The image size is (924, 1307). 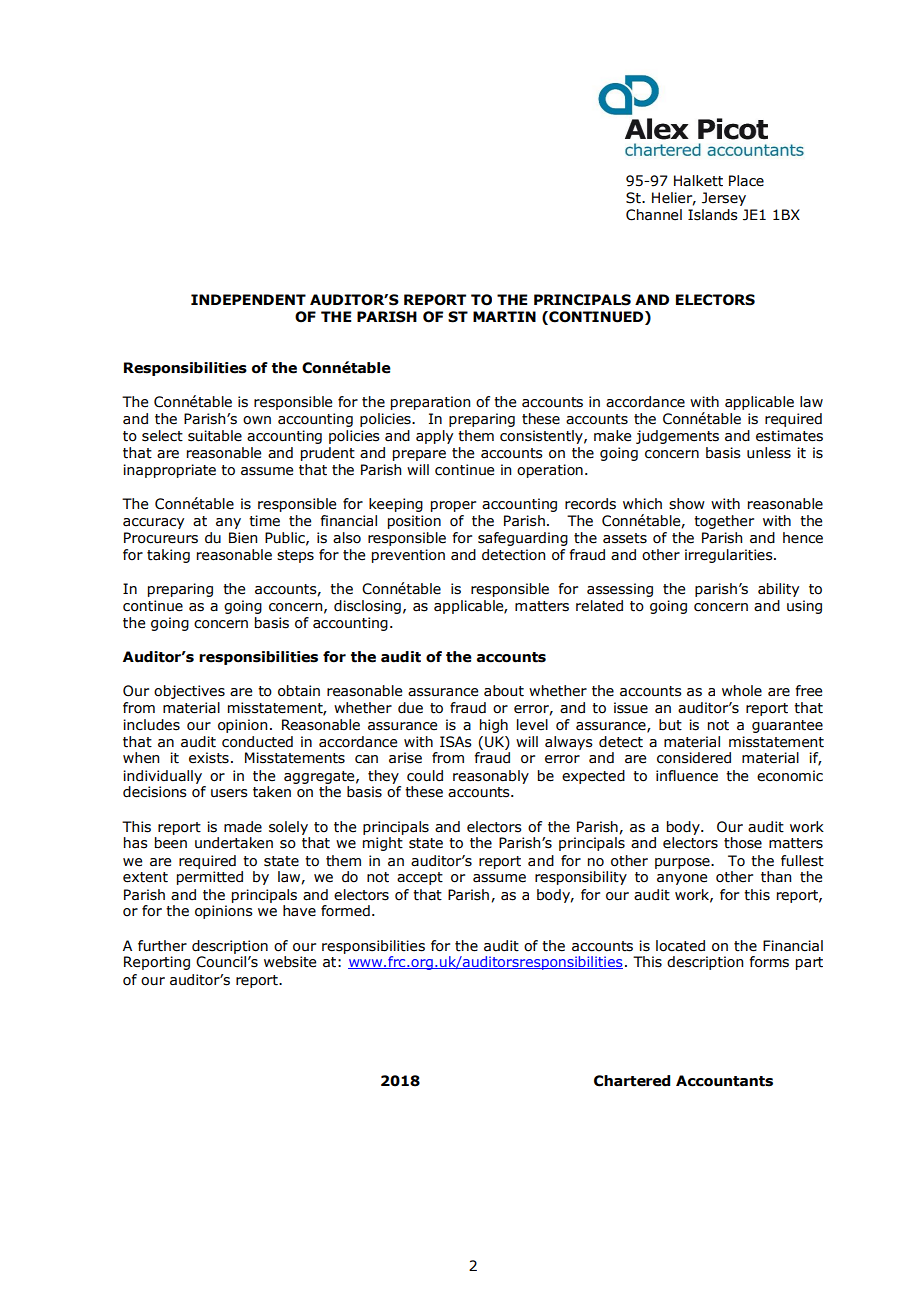 What do you see at coordinates (778, 590) in the image?
I see `ability` at bounding box center [778, 590].
